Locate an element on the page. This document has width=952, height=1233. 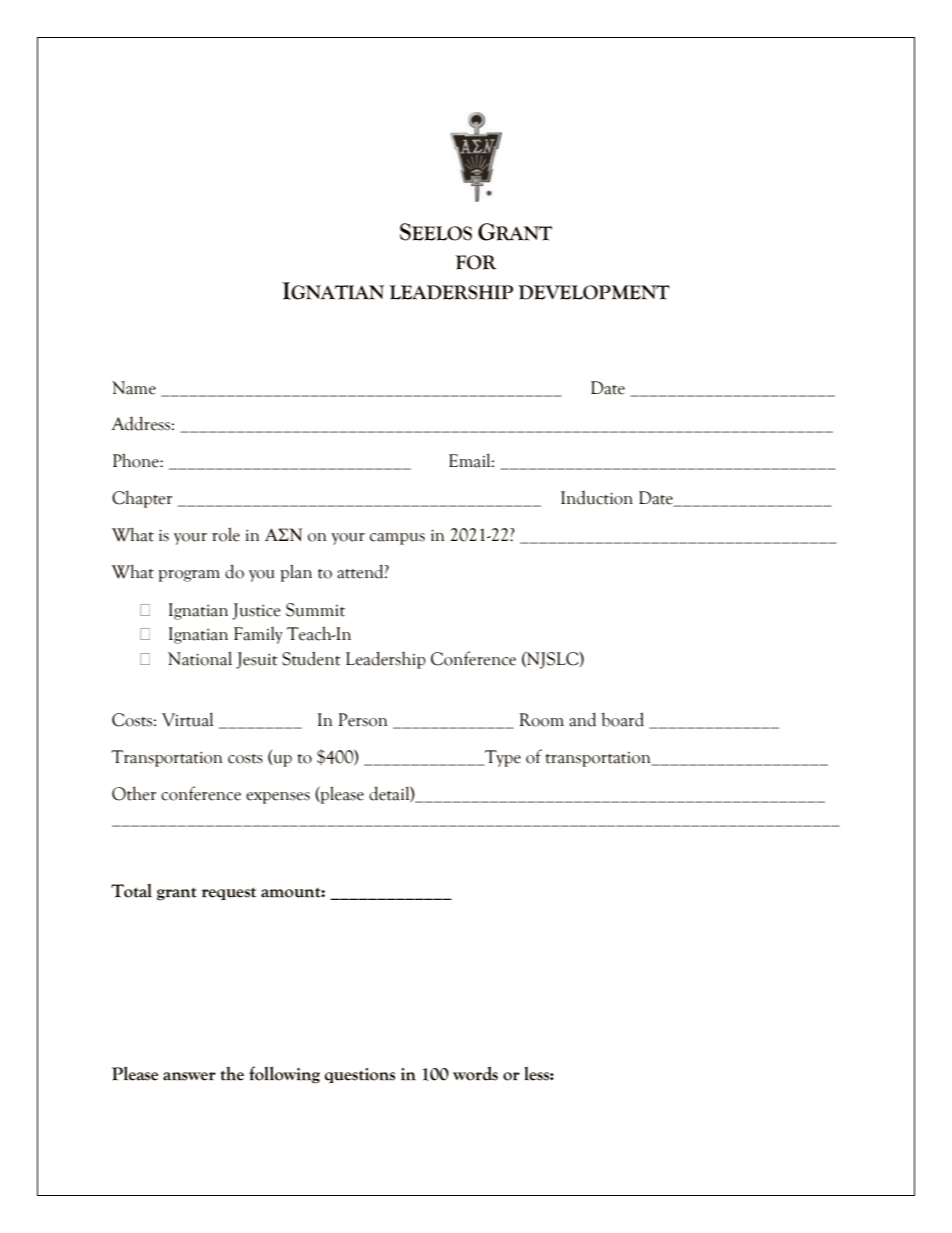
questions is located at coordinates (360, 1075).
